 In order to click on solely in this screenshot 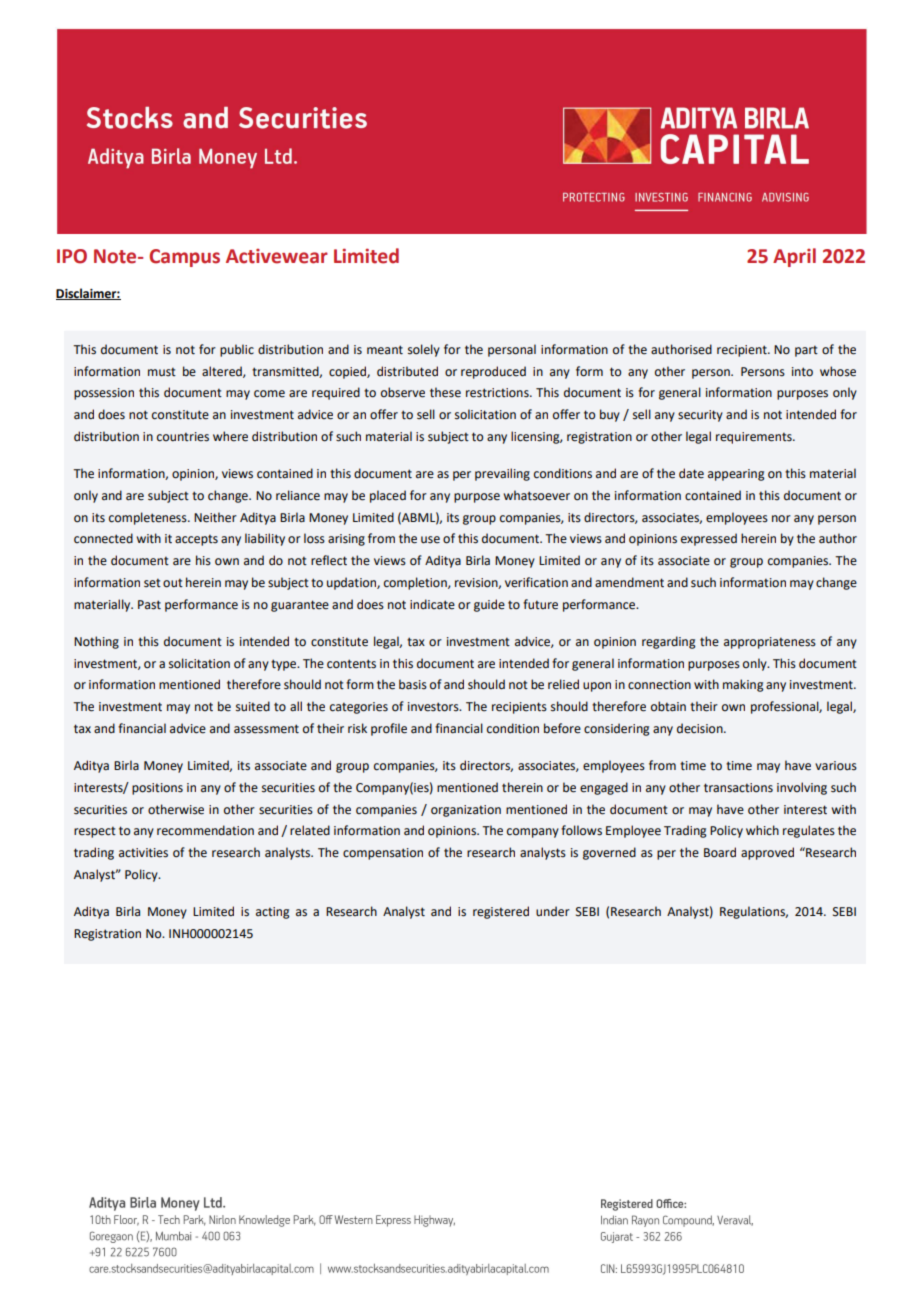, I will do `click(424, 350)`.
